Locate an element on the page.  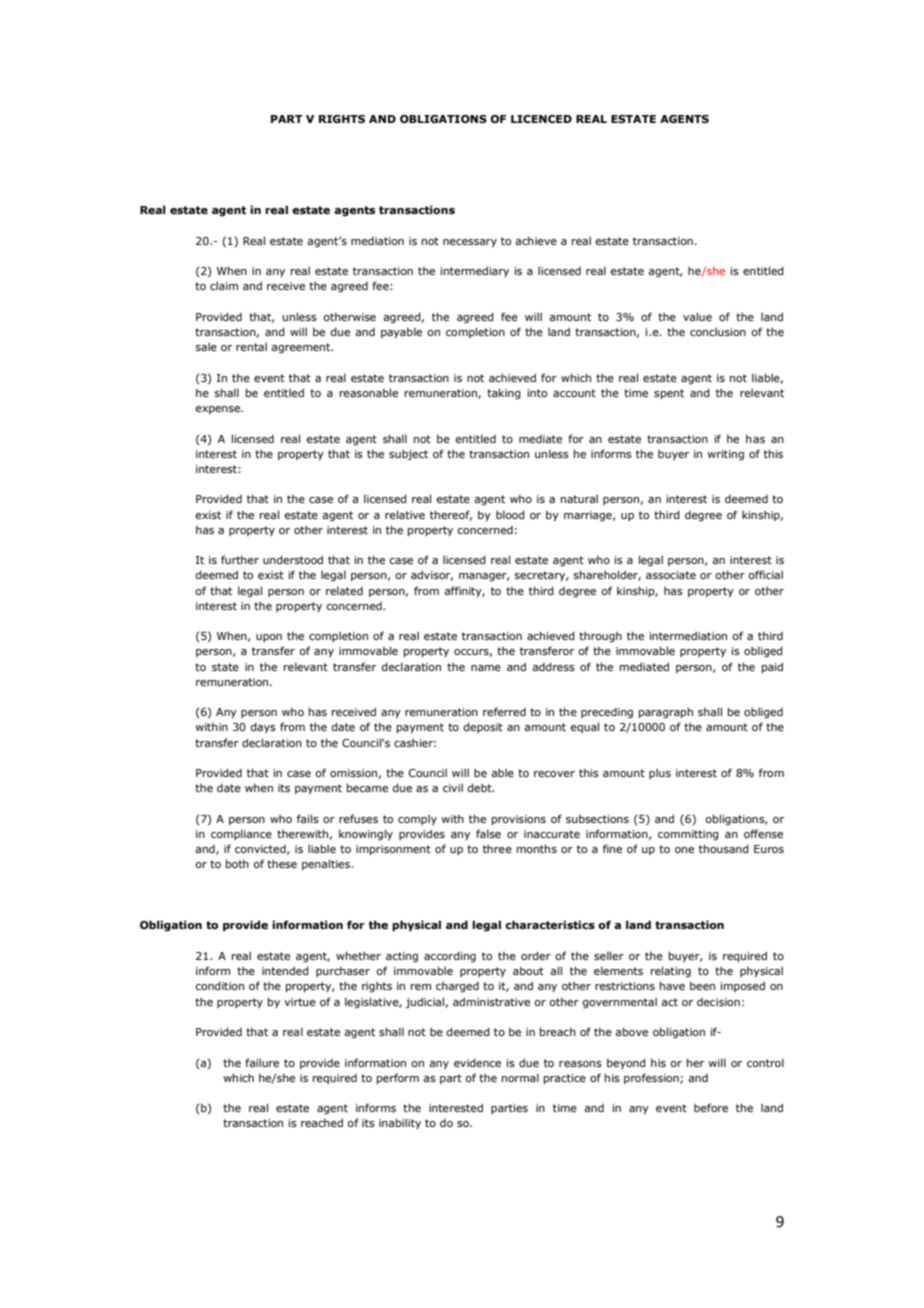
failure is located at coordinates (262, 1062).
